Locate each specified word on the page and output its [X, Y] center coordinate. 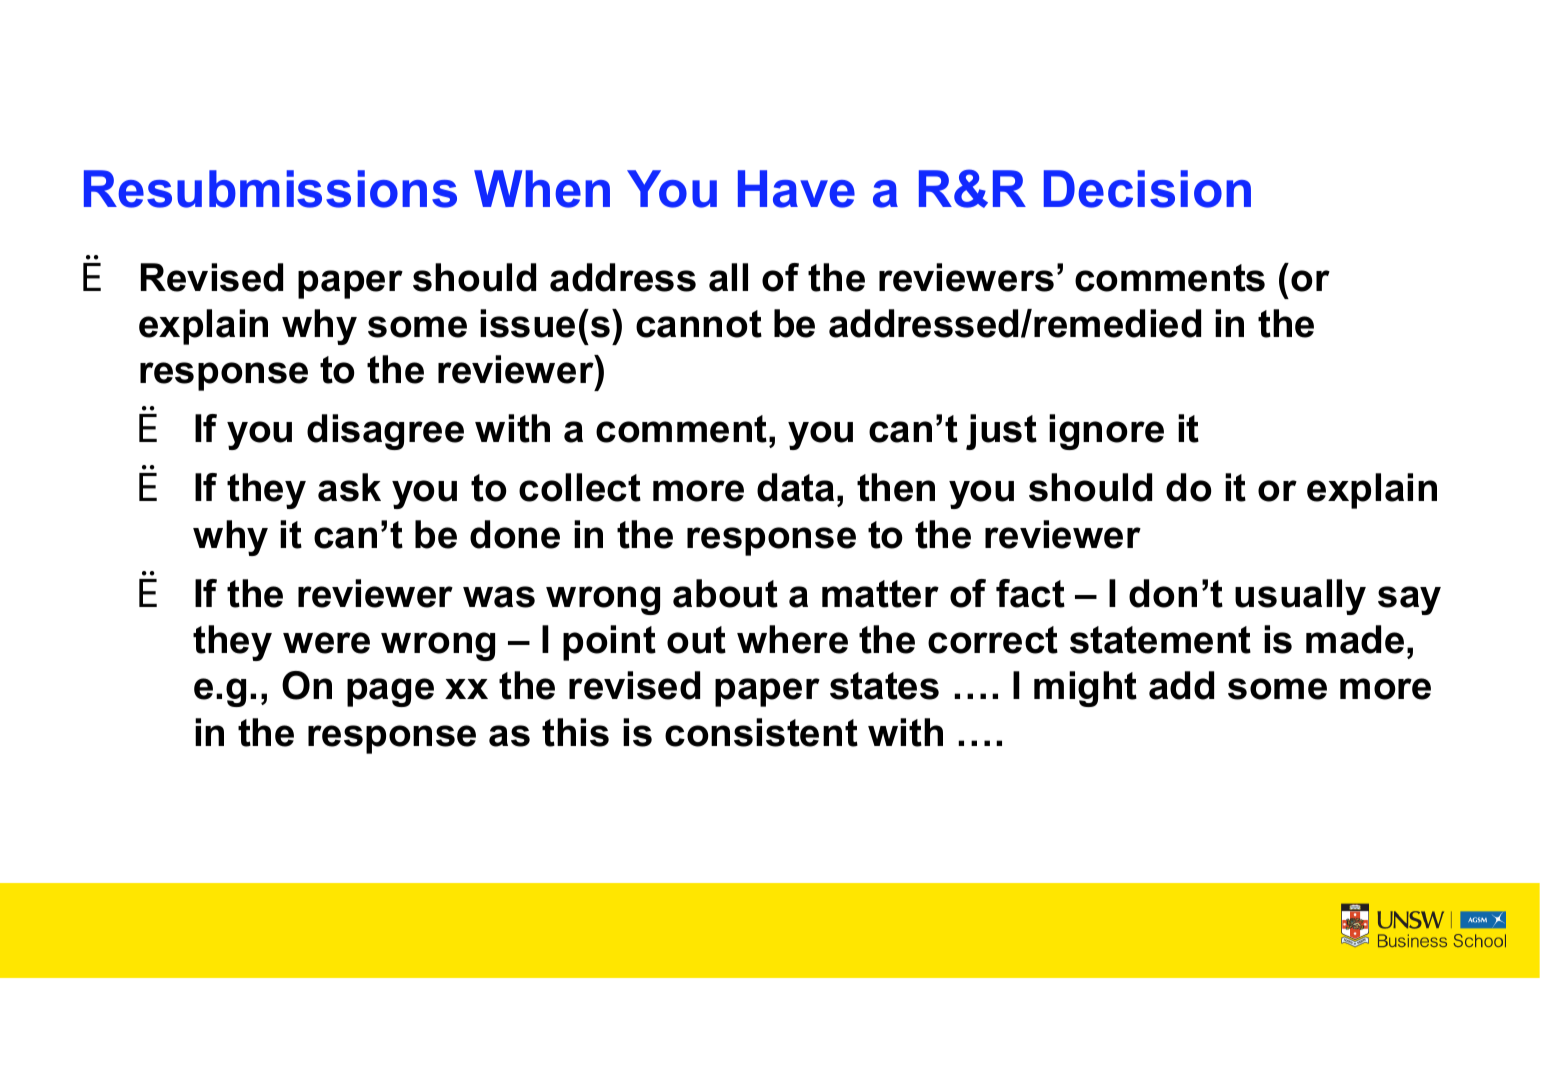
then [896, 487]
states [884, 686]
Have [796, 189]
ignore [1106, 432]
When [542, 189]
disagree [385, 432]
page [390, 692]
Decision [1147, 189]
